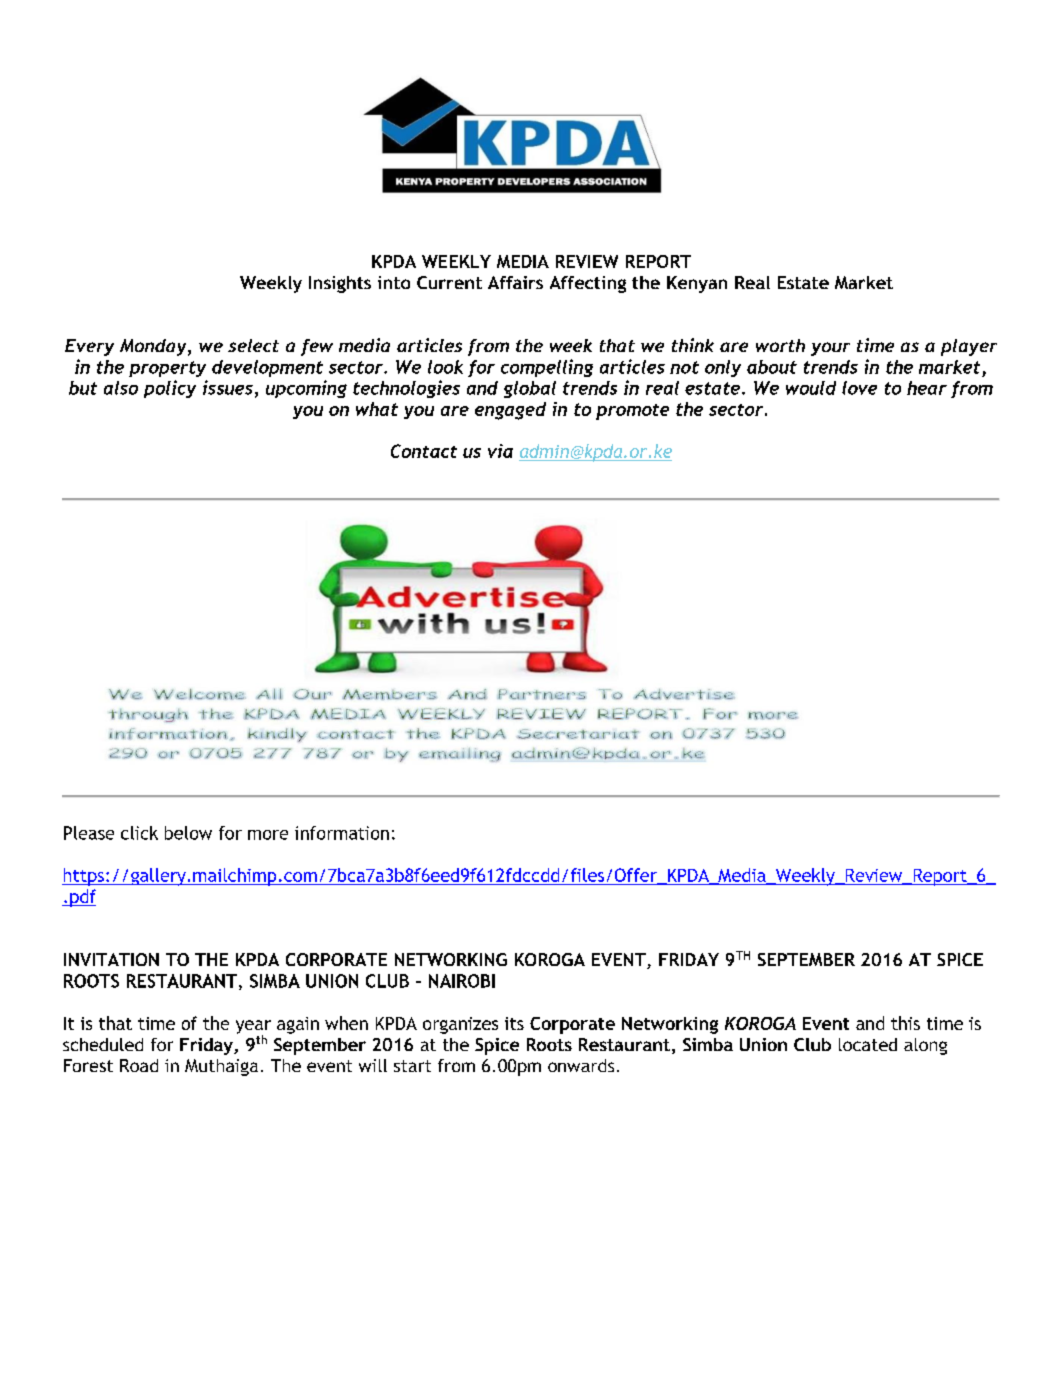 The height and width of the image is (1375, 1062). Describe the element at coordinates (515, 282) in the image. I see `Affairs` at that location.
